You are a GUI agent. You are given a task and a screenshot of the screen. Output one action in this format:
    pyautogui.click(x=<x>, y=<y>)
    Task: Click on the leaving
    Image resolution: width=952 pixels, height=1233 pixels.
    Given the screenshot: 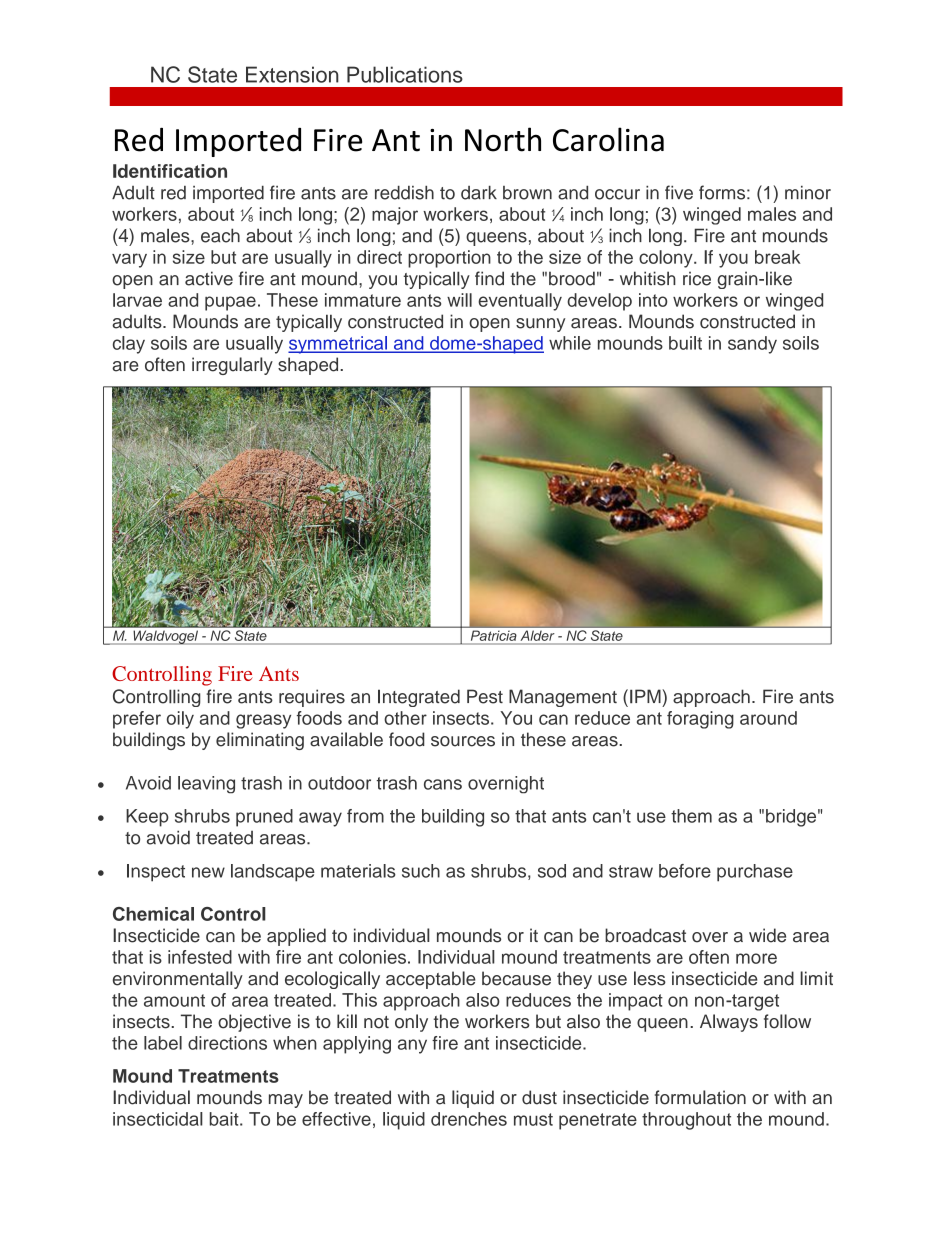 What is the action you would take?
    pyautogui.click(x=206, y=785)
